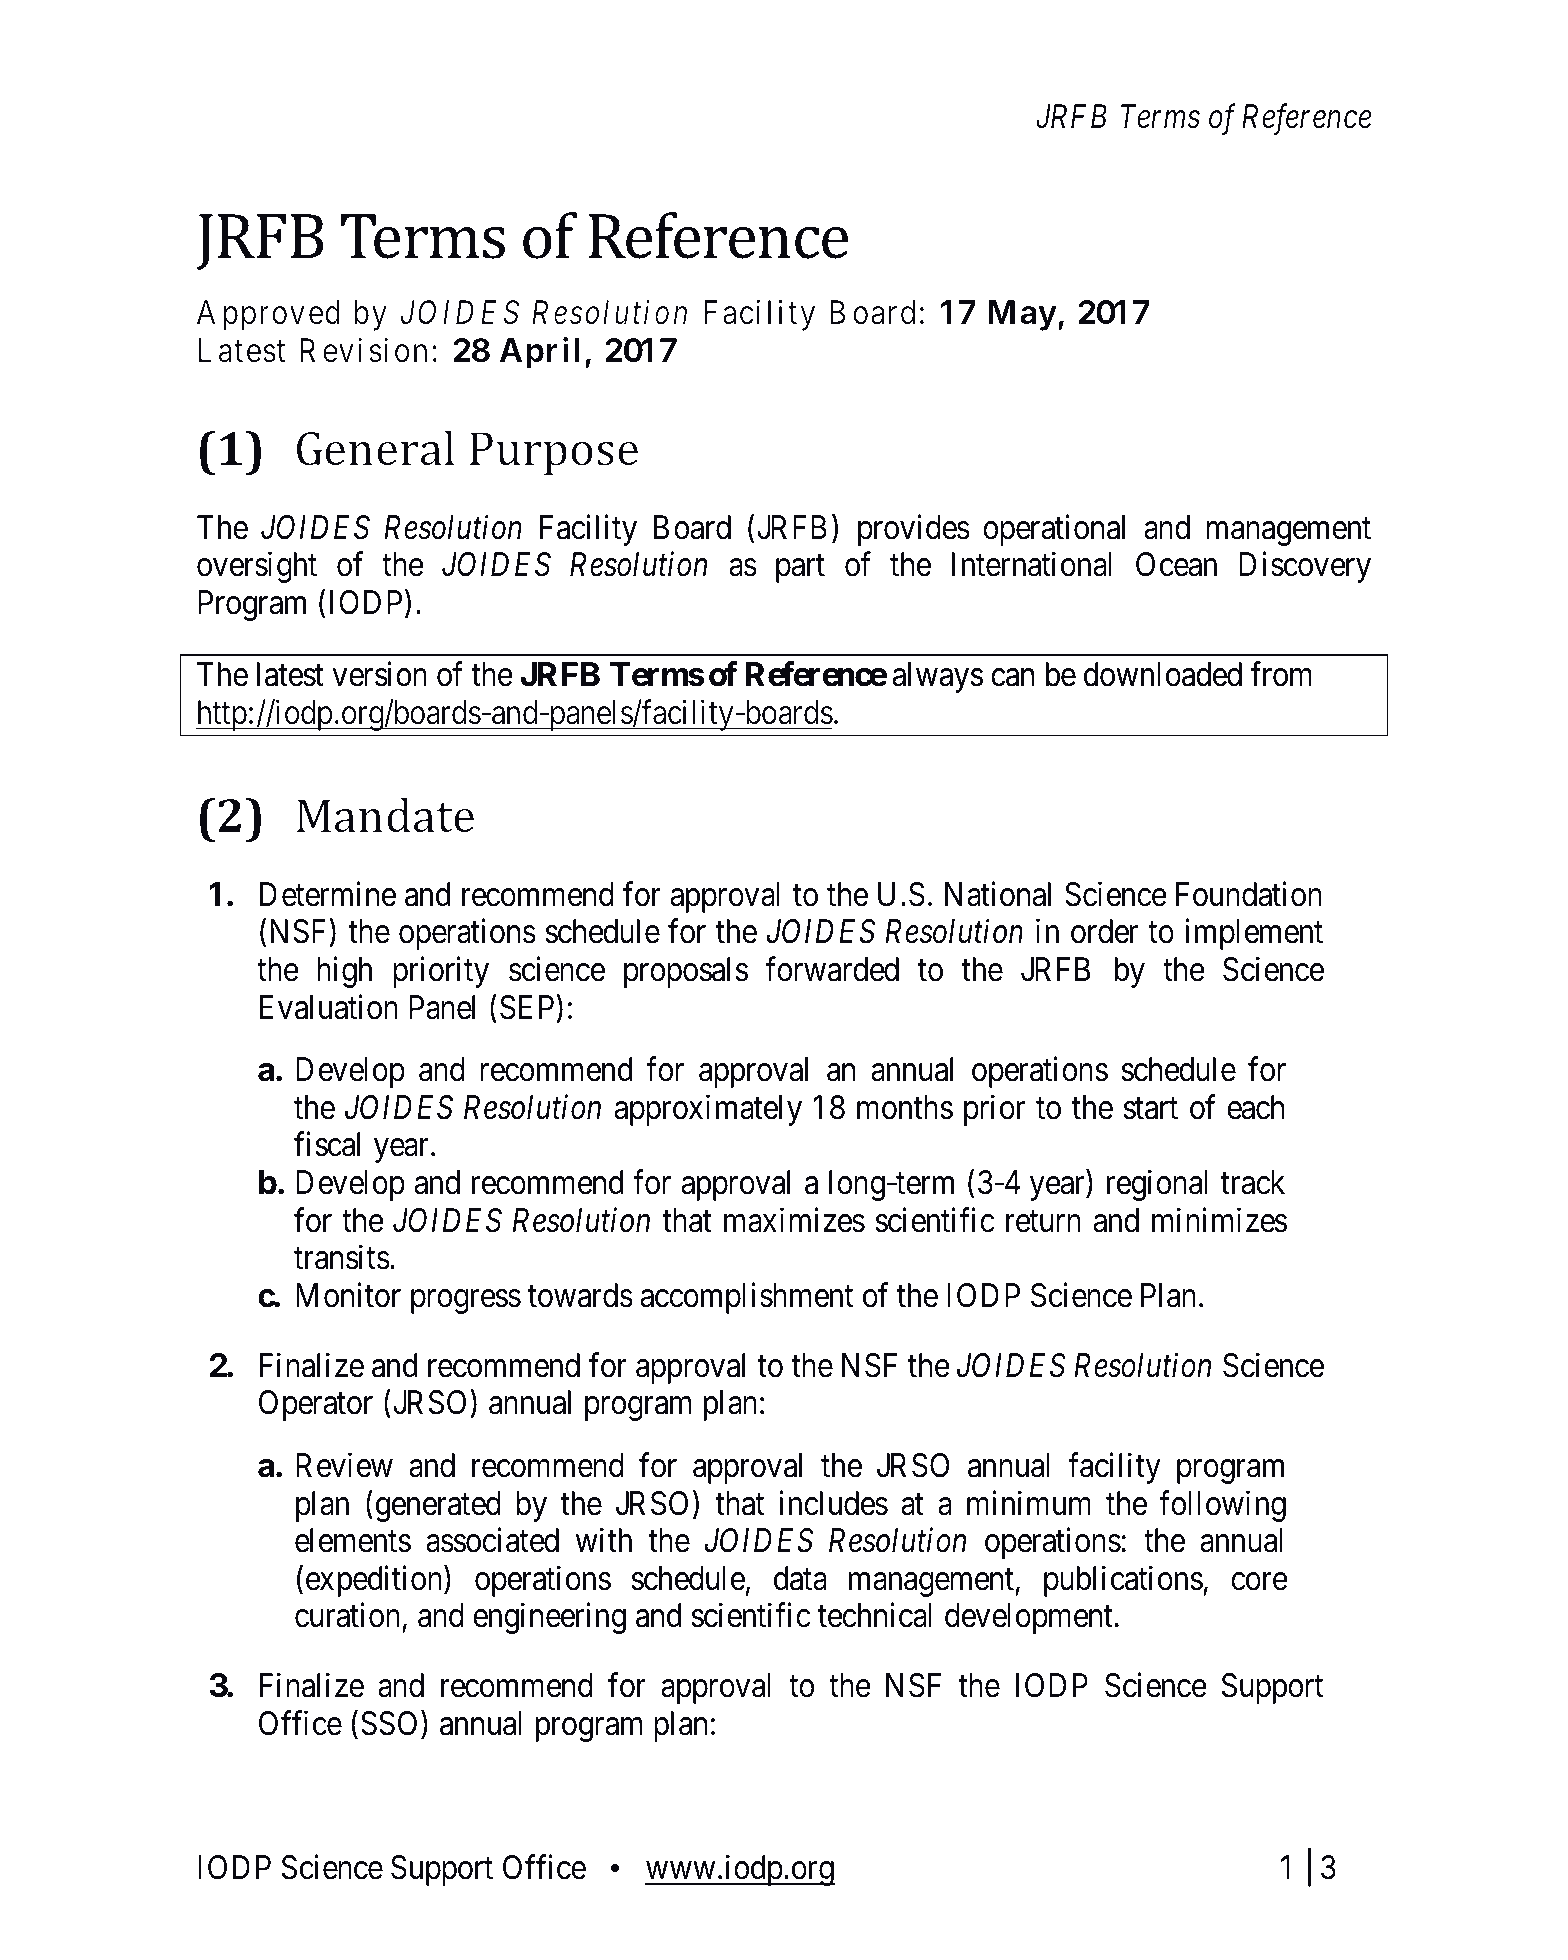 This document has width=1568, height=1960. Describe the element at coordinates (800, 1578) in the document. I see `data` at that location.
